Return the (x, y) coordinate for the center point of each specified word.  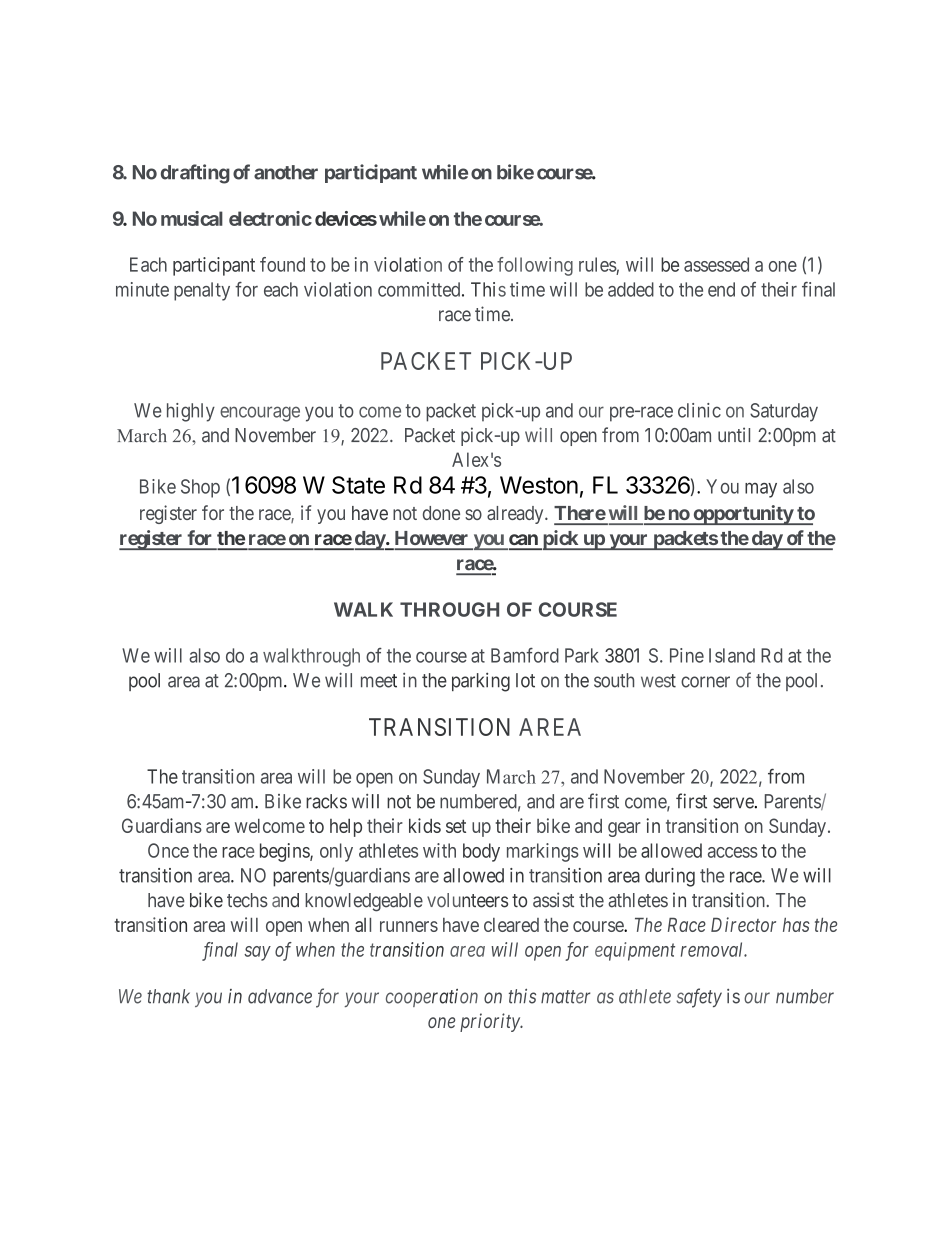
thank (168, 996)
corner (705, 682)
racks (326, 801)
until (734, 434)
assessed (716, 264)
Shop (200, 488)
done (441, 513)
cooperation (432, 998)
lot (525, 680)
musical (192, 218)
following (535, 266)
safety (699, 998)
